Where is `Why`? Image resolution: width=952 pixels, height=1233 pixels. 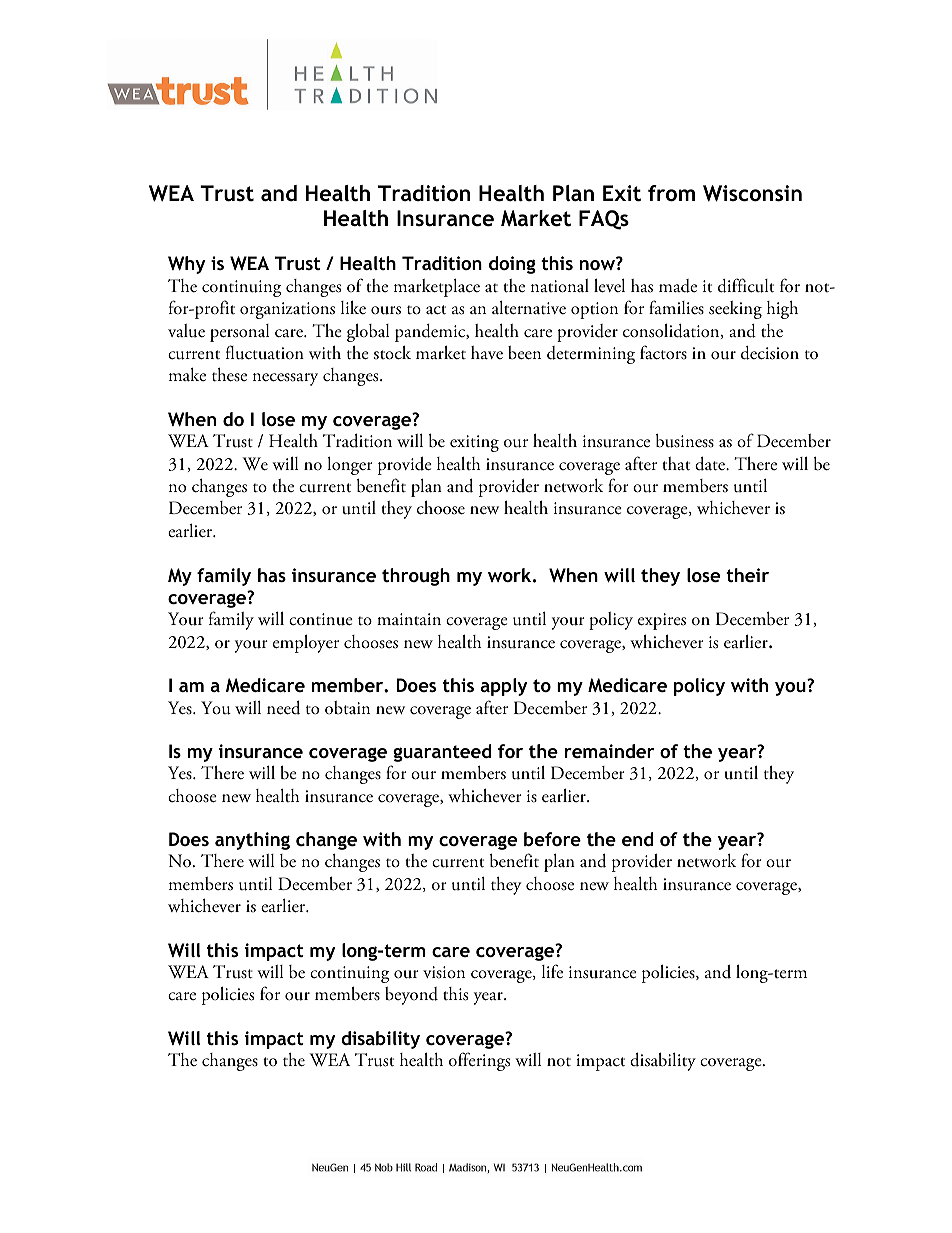
Why is located at coordinates (186, 265).
